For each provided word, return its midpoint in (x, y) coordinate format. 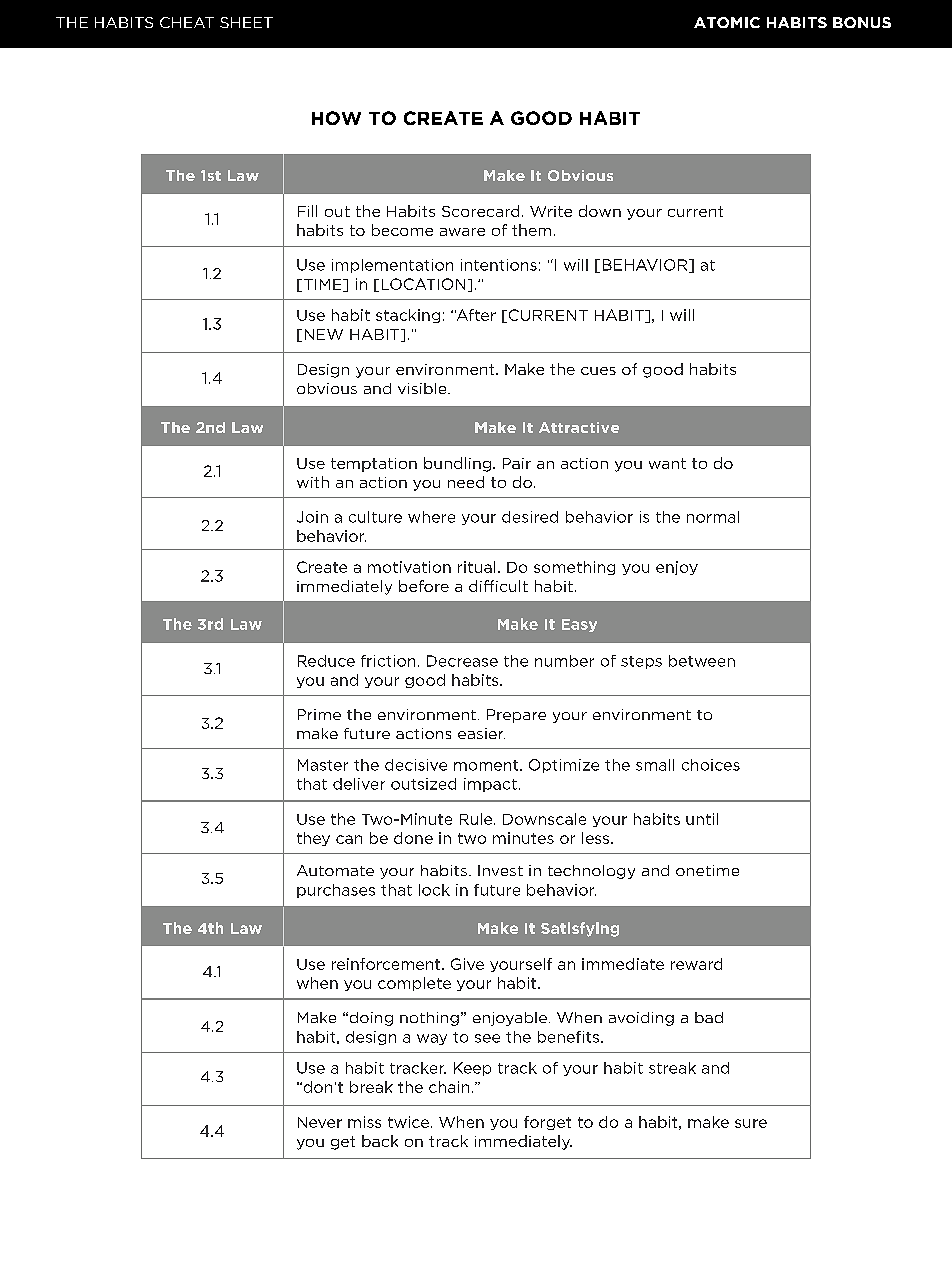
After (475, 315)
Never (320, 1122)
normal (713, 517)
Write (551, 211)
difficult (498, 586)
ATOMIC (727, 22)
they (313, 839)
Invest (500, 870)
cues (598, 371)
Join (312, 517)
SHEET (246, 22)
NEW (324, 334)
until (702, 819)
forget (547, 1123)
